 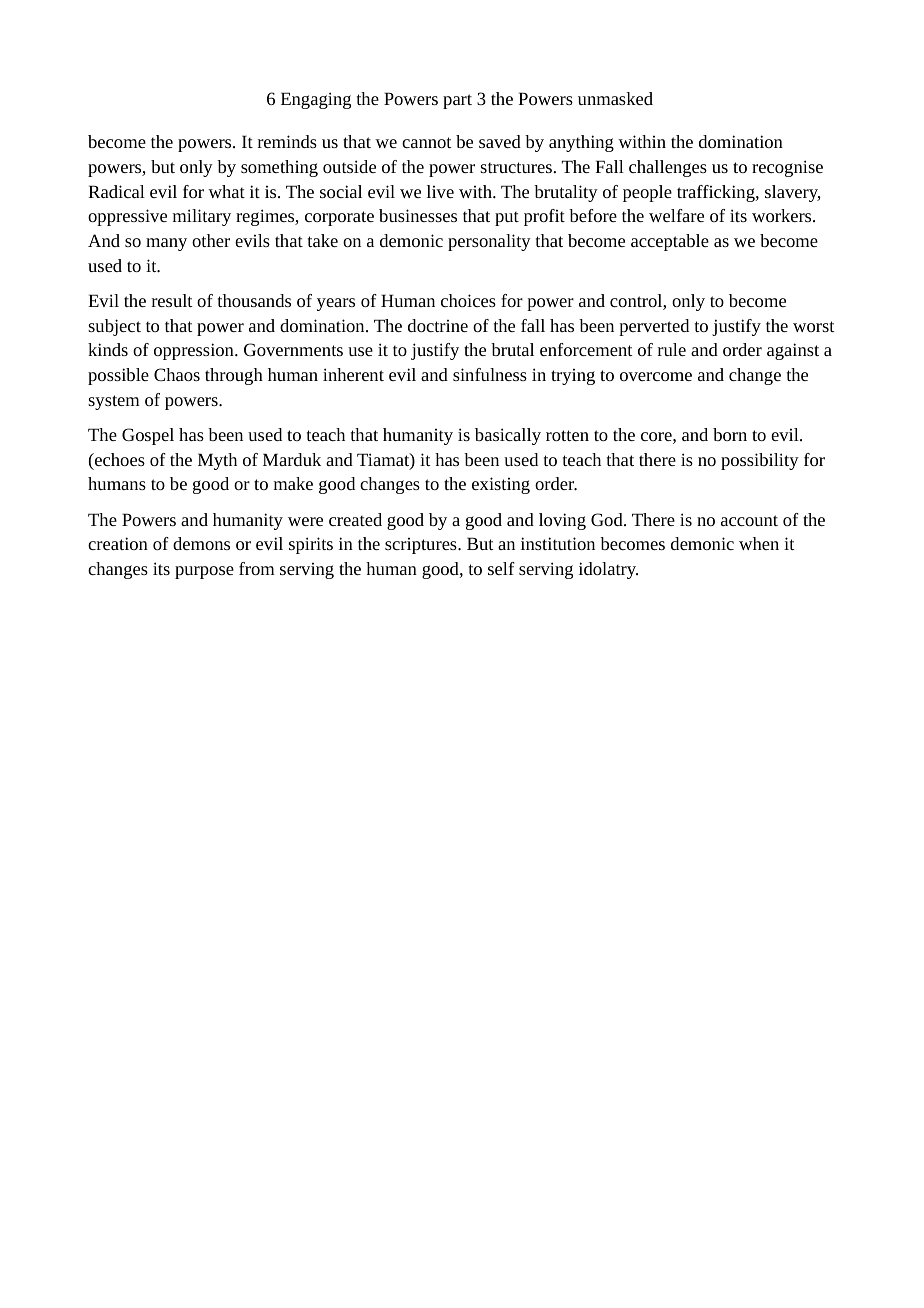 I want to click on possibility, so click(x=760, y=461).
